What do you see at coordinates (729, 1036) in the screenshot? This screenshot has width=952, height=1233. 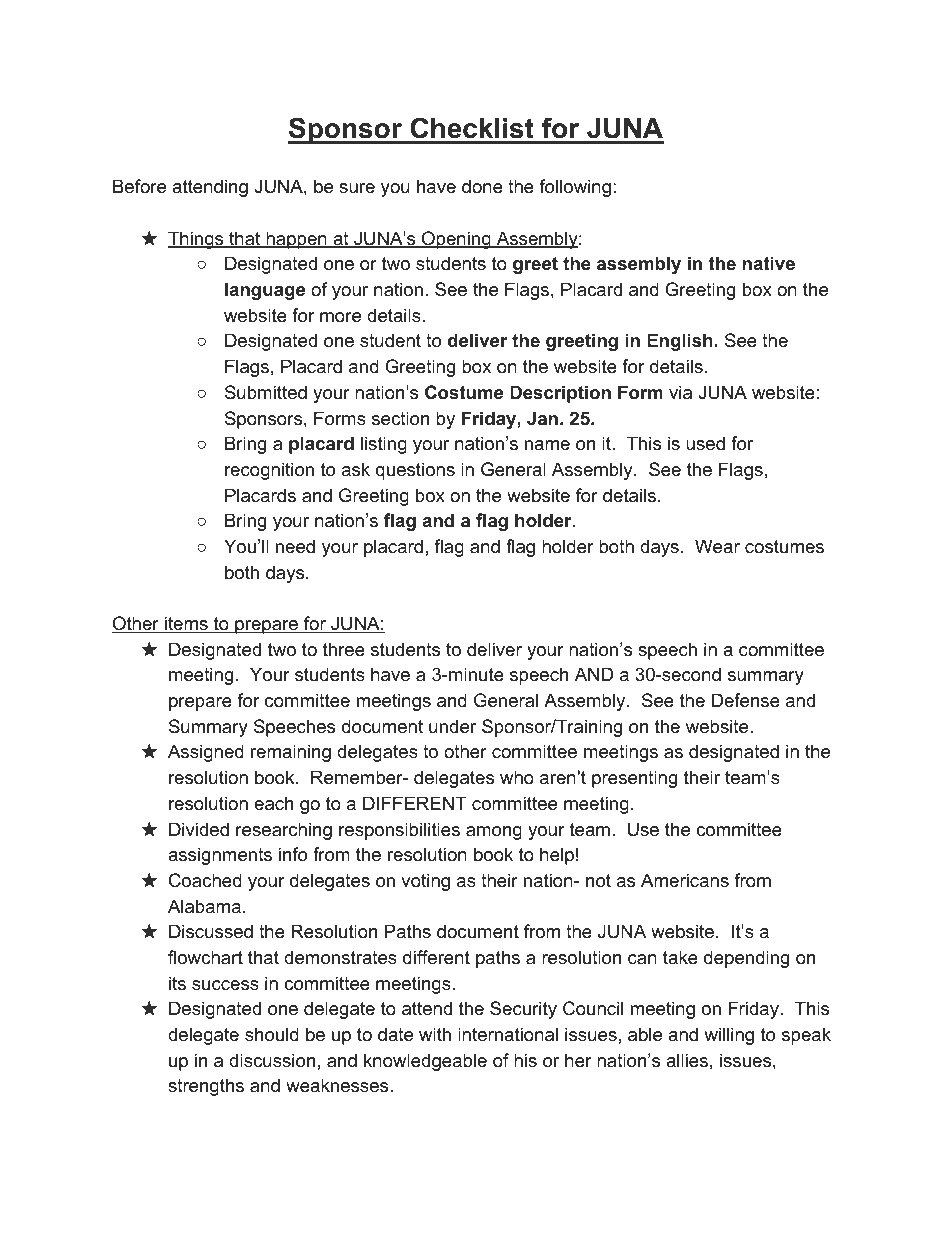 I see `willing` at bounding box center [729, 1036].
